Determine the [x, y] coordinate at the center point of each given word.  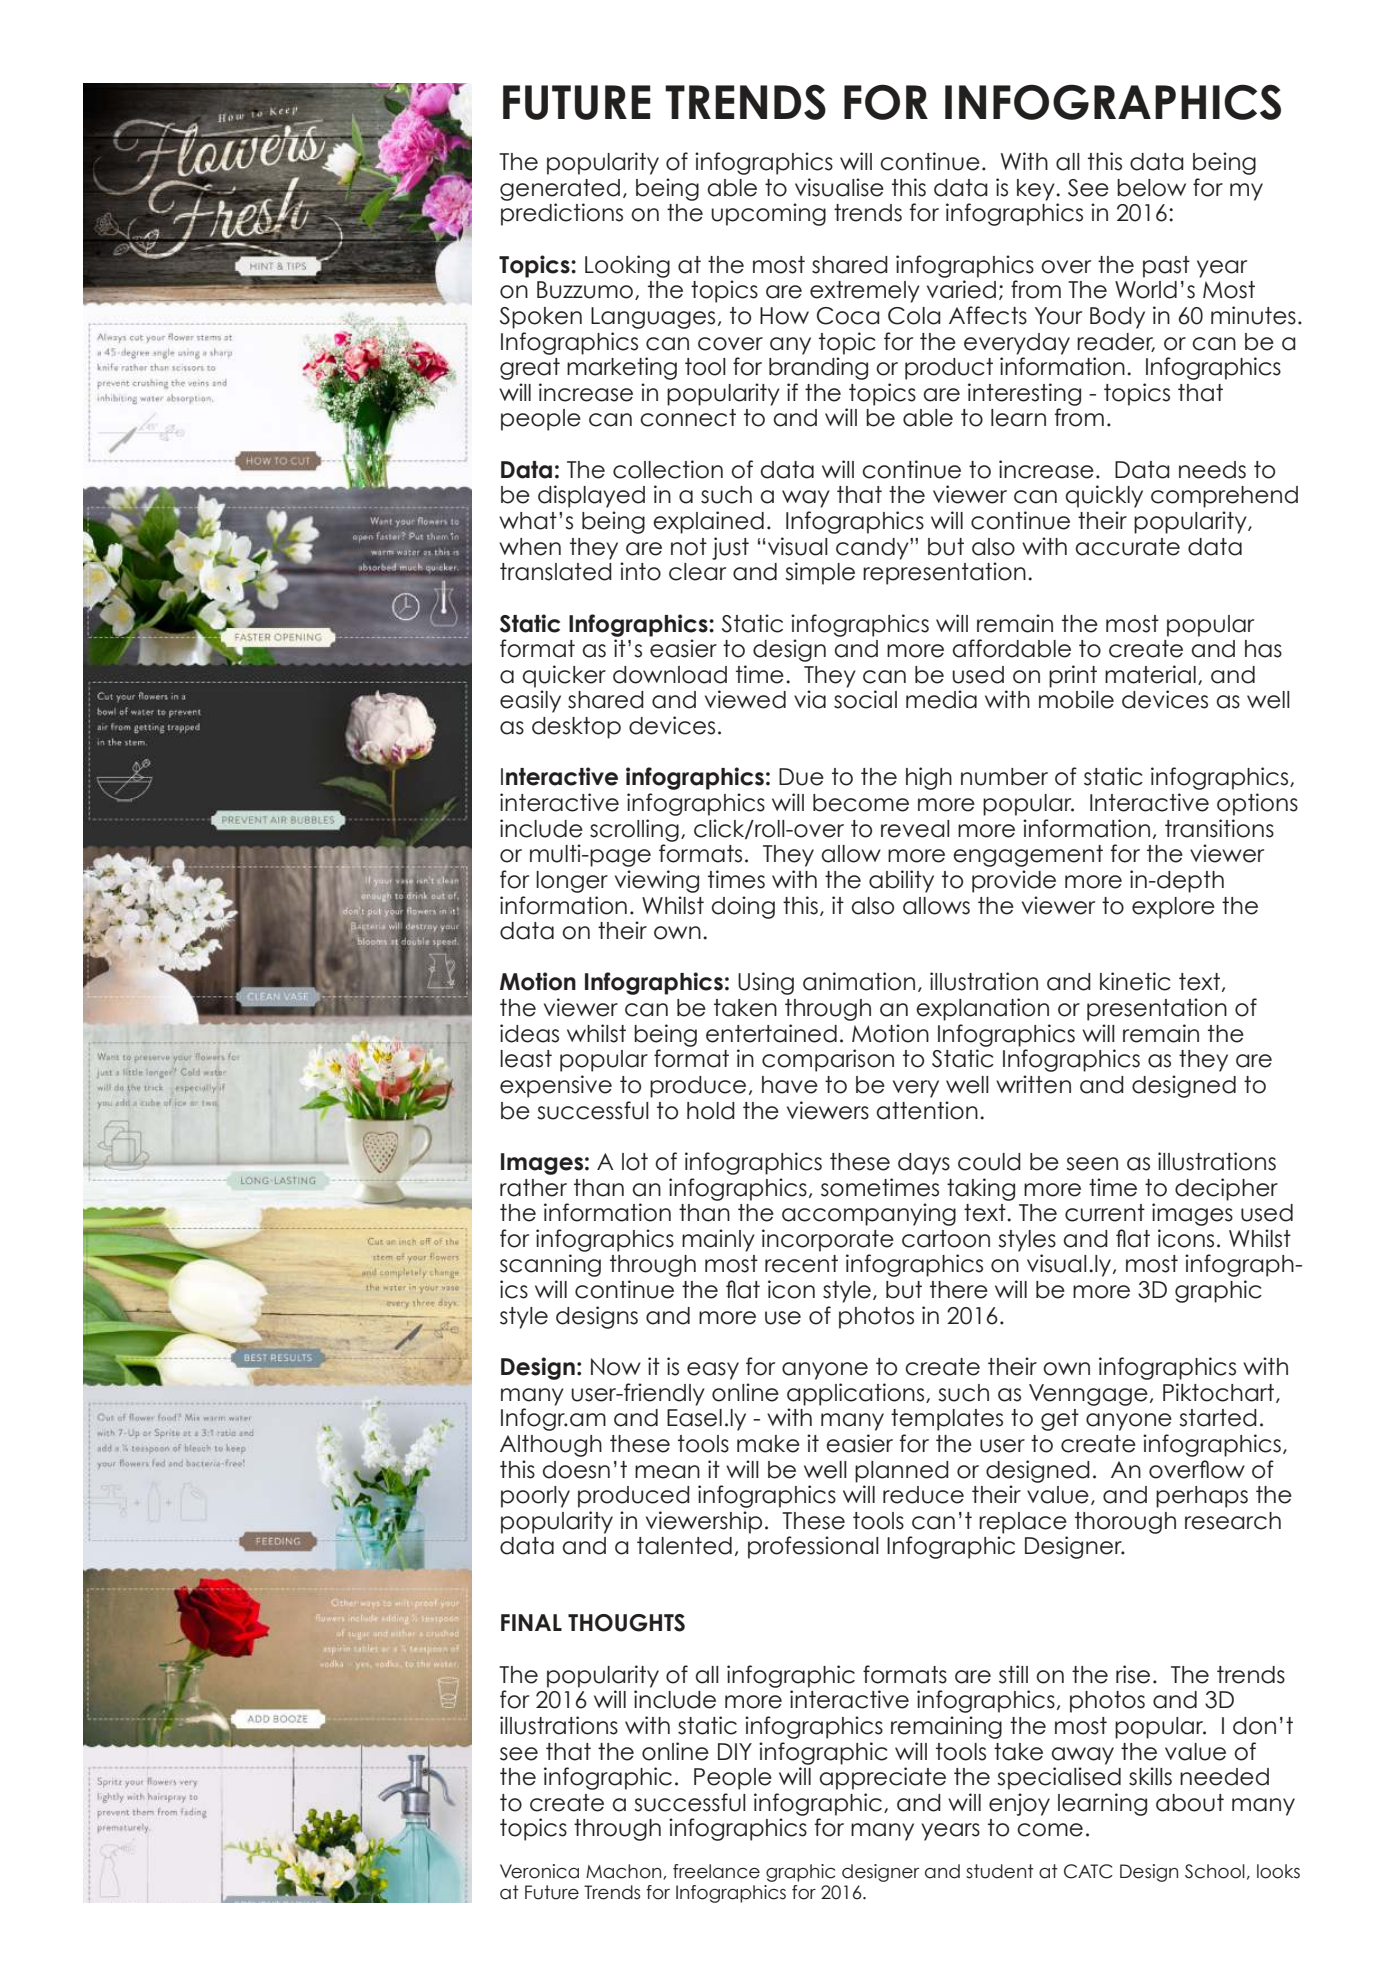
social [865, 699]
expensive [556, 1086]
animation [859, 981]
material [1150, 674]
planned [902, 1472]
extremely [865, 292]
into [640, 571]
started [1218, 1418]
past [1166, 267]
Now [616, 1367]
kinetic [1135, 981]
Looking [627, 266]
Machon [625, 1872]
